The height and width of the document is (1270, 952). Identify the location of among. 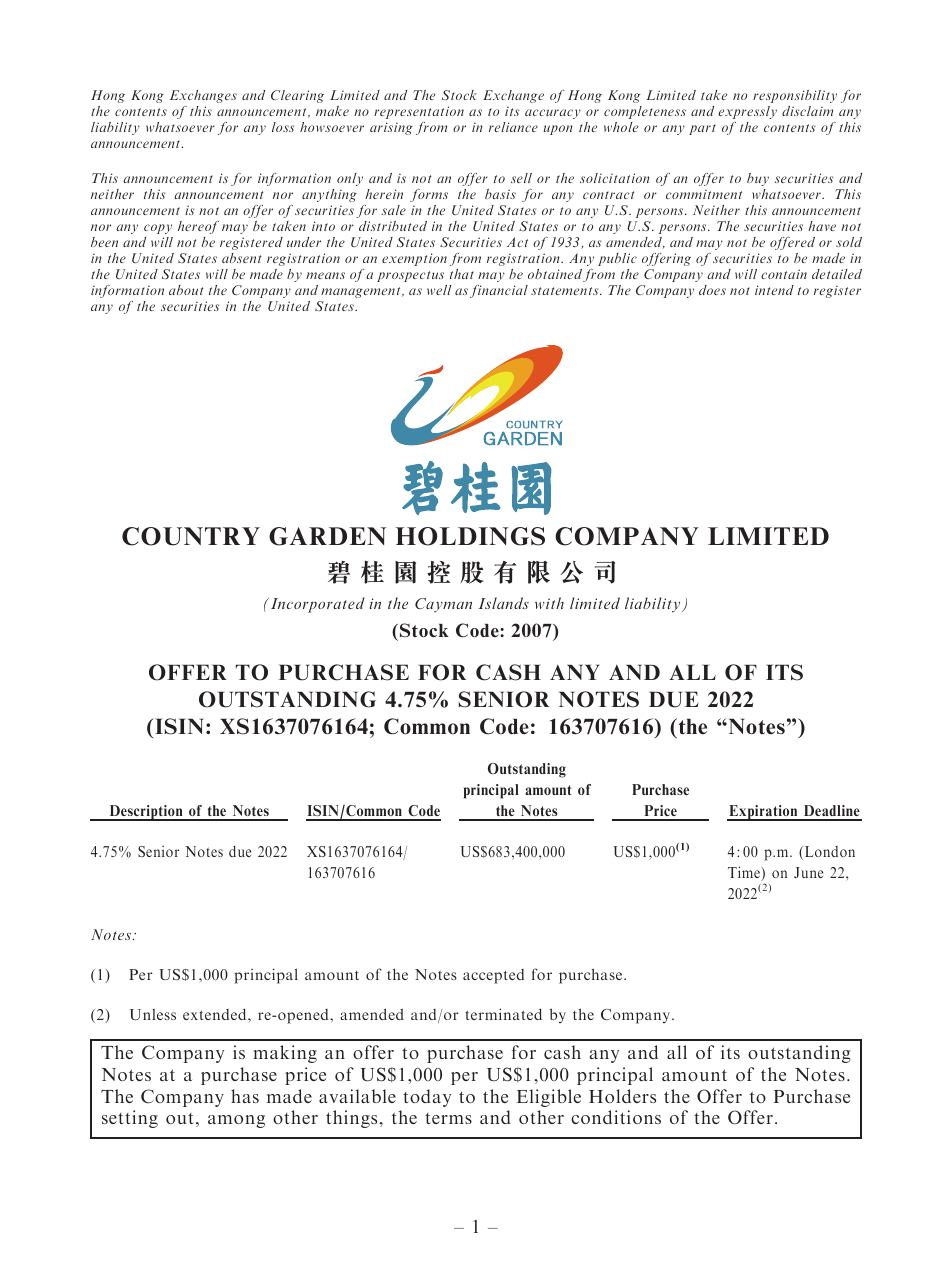
(236, 1121).
